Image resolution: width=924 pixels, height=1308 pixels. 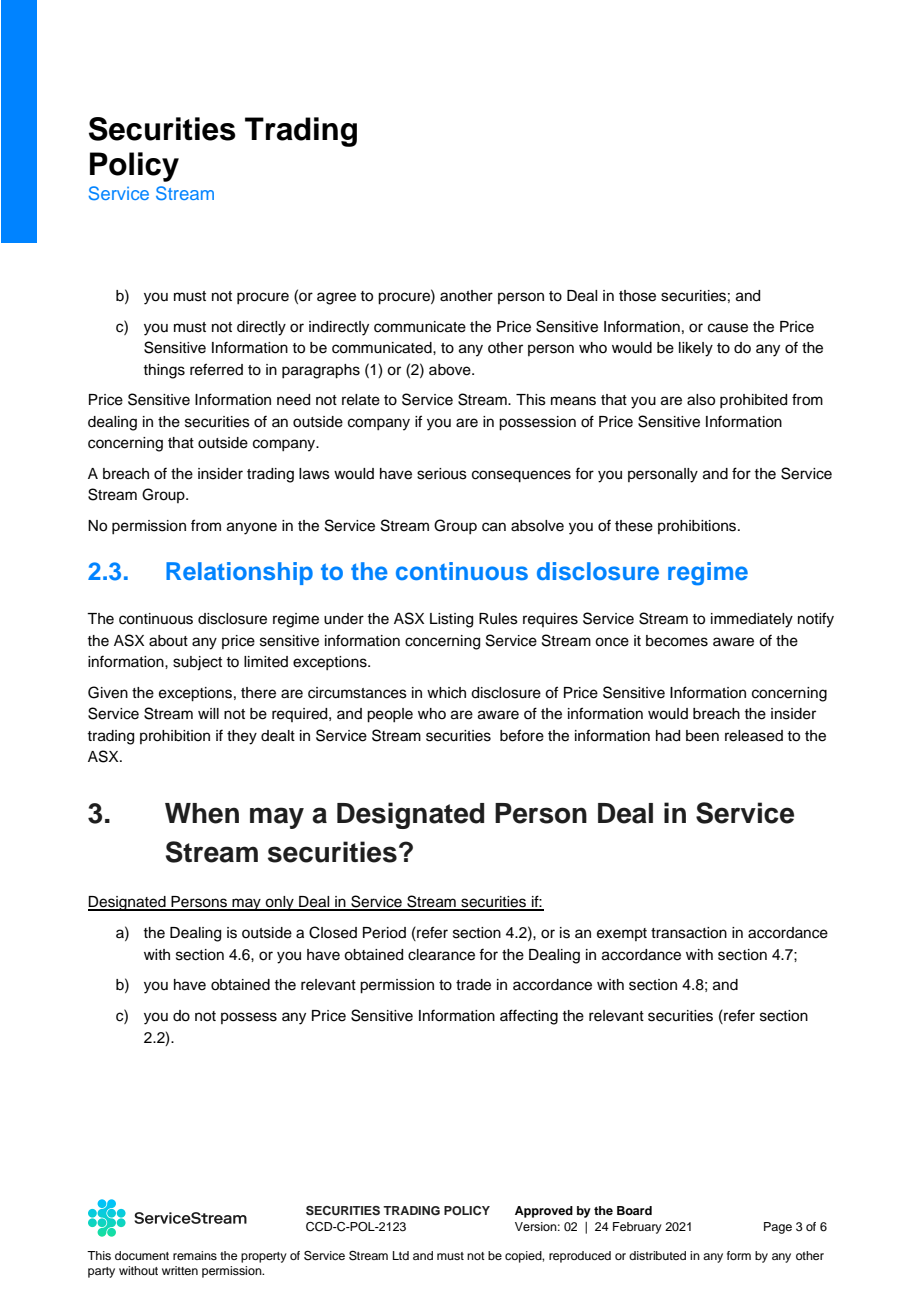 I want to click on Page, so click(x=778, y=1228).
